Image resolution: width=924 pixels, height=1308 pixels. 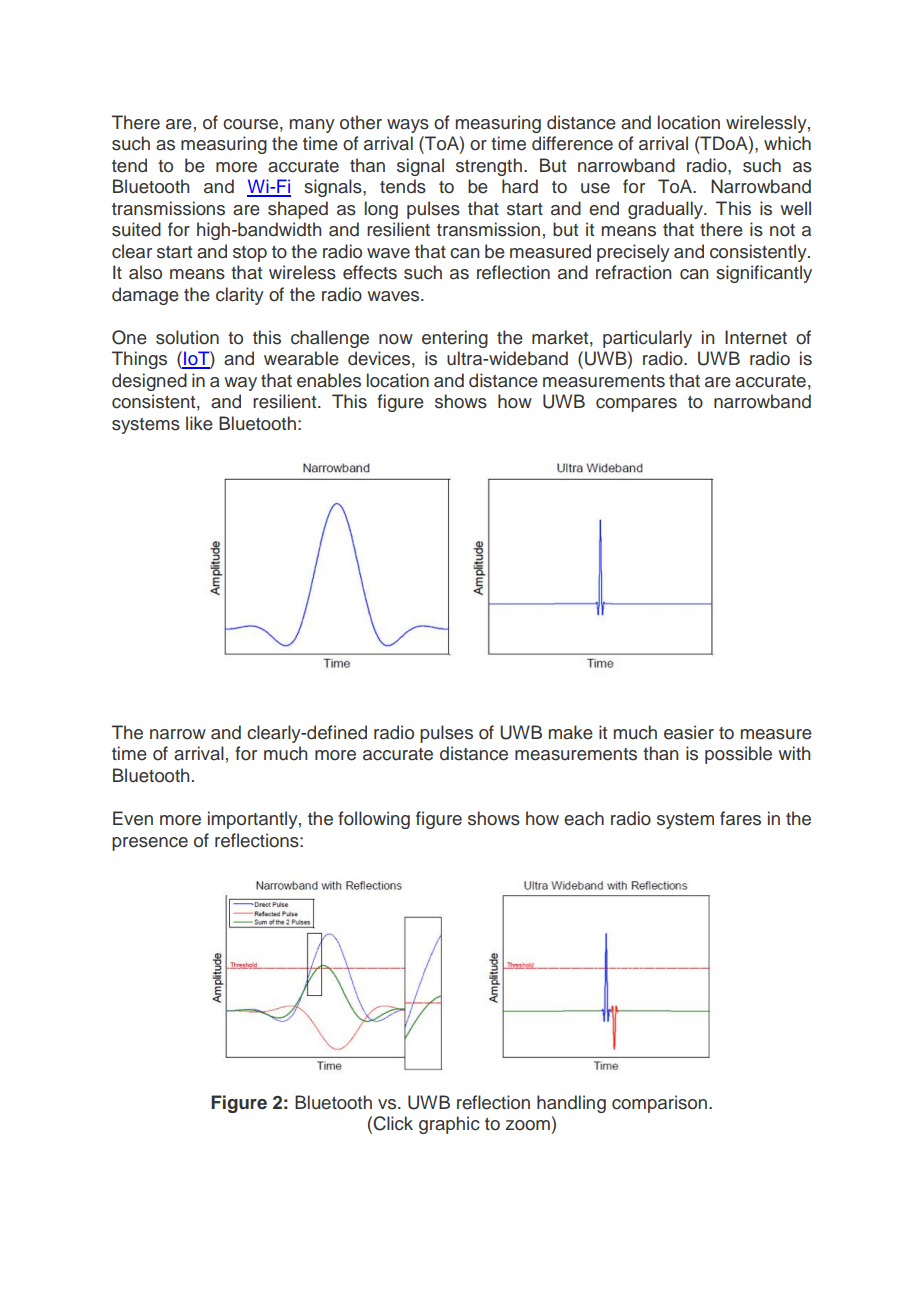 What do you see at coordinates (374, 820) in the page?
I see `following` at bounding box center [374, 820].
